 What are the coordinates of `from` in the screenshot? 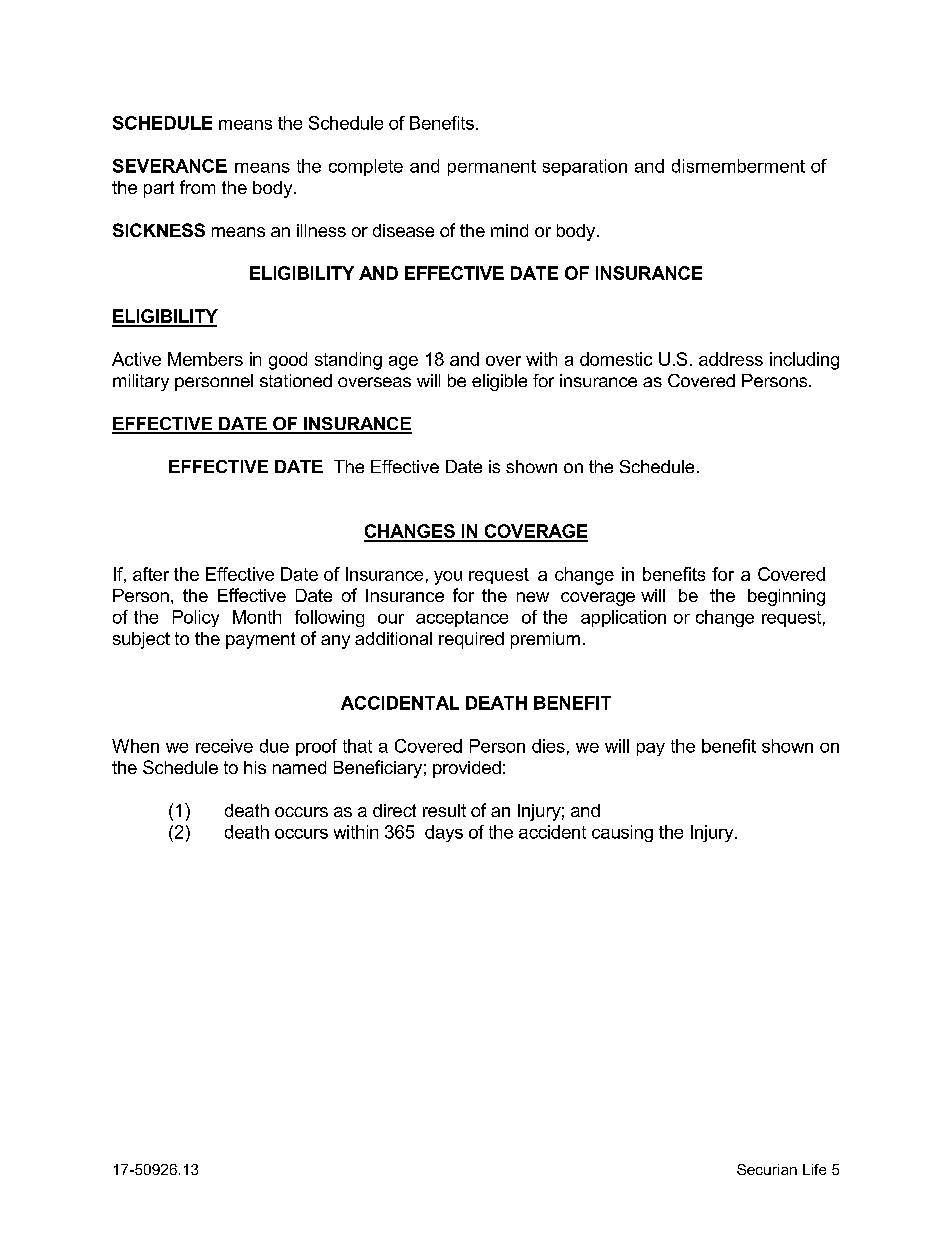 It's located at (197, 187).
